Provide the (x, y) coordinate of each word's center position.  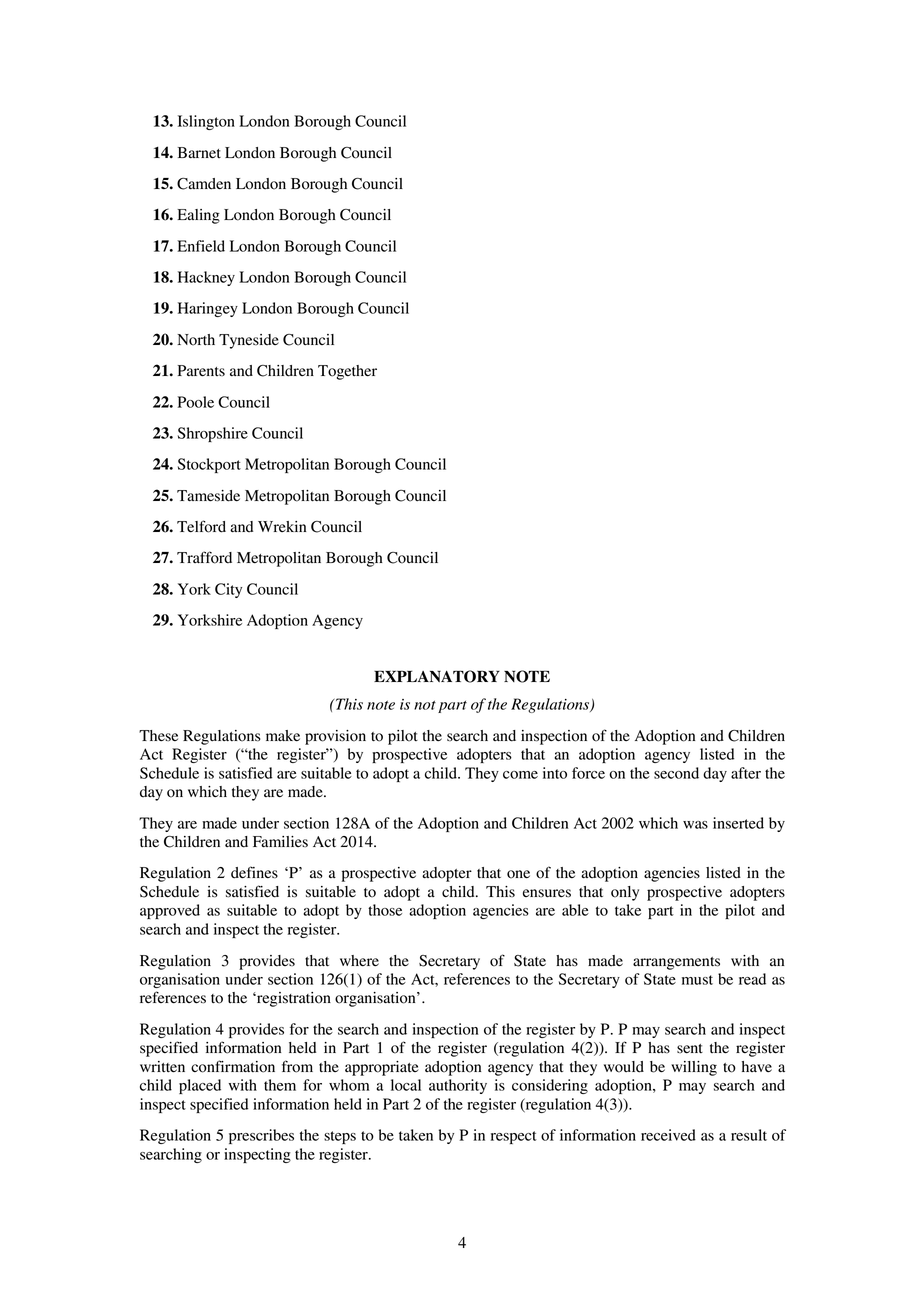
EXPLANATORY (437, 676)
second (676, 773)
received (668, 1135)
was (695, 825)
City (228, 590)
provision (335, 737)
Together (347, 372)
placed (200, 1086)
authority (458, 1086)
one (518, 874)
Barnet (199, 153)
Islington (206, 122)
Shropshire (213, 434)
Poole (196, 402)
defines (254, 872)
